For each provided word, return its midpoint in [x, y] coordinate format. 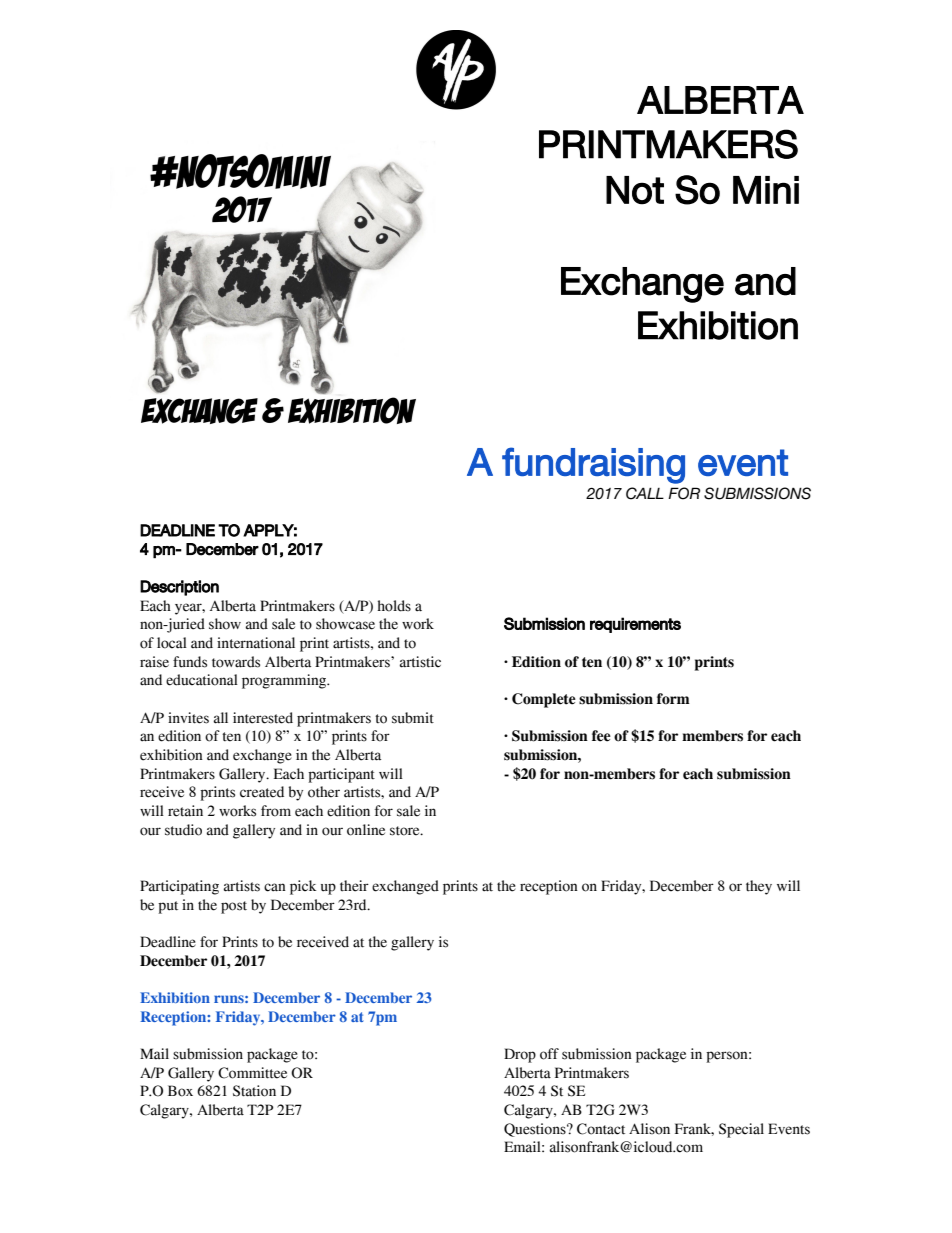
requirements [635, 625]
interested [263, 718]
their [354, 886]
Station [254, 1091]
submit [413, 718]
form [673, 699]
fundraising [593, 465]
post [234, 907]
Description [179, 588]
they [759, 887]
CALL [645, 493]
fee [601, 736]
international [256, 643]
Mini [766, 190]
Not [635, 190]
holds [394, 606]
